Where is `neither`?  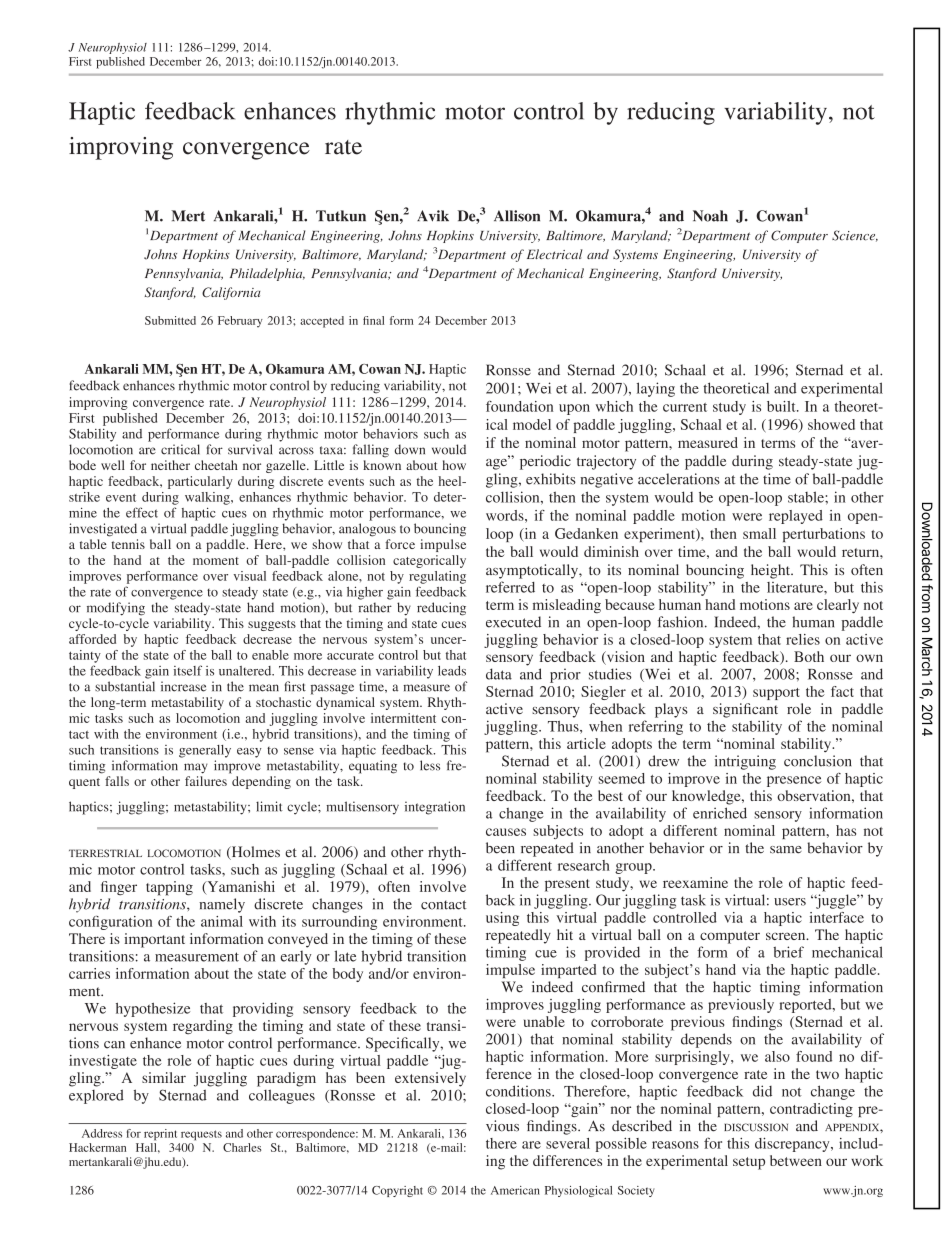
neither is located at coordinates (170, 465).
